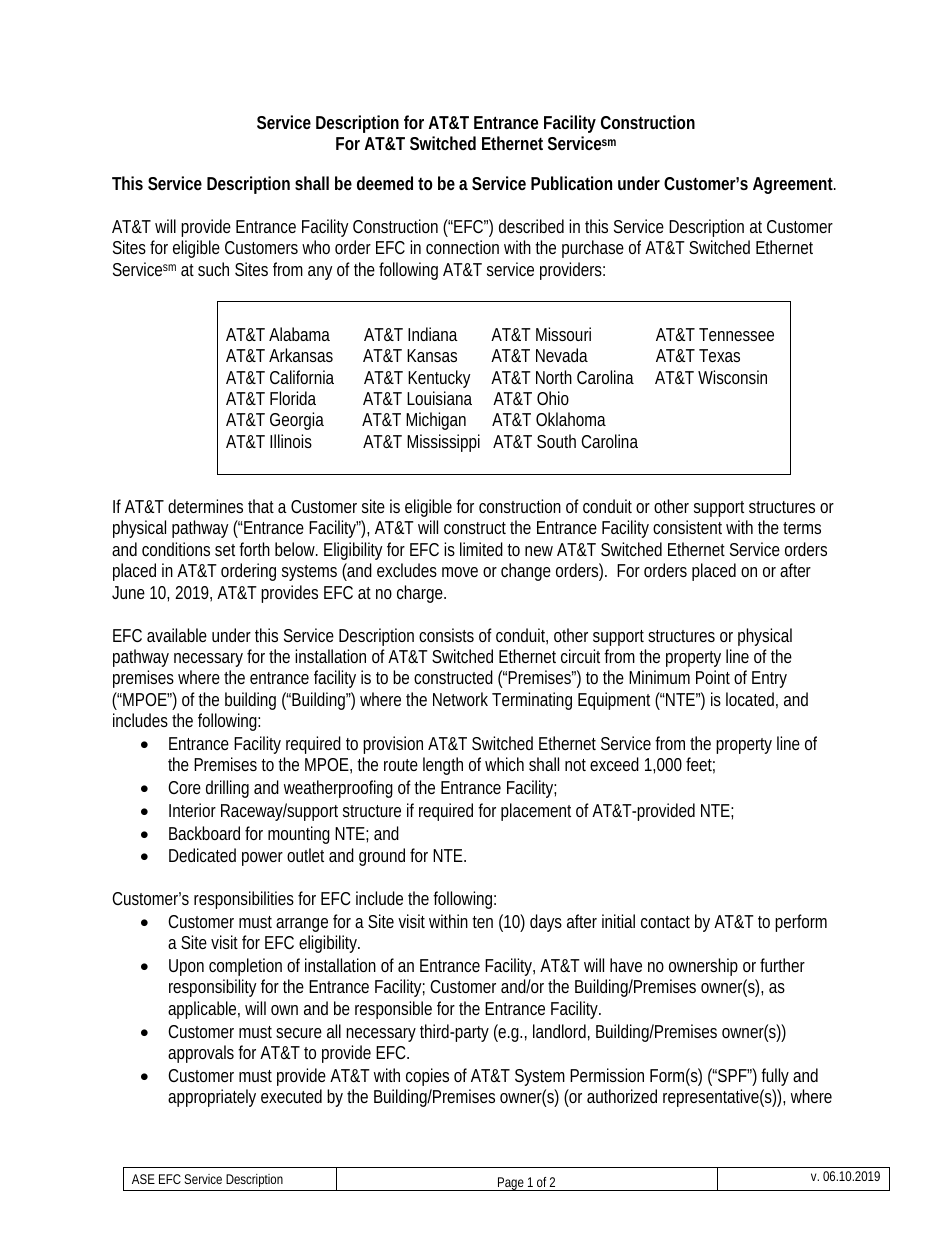 This screenshot has height=1233, width=952. I want to click on appropriately, so click(212, 1098).
